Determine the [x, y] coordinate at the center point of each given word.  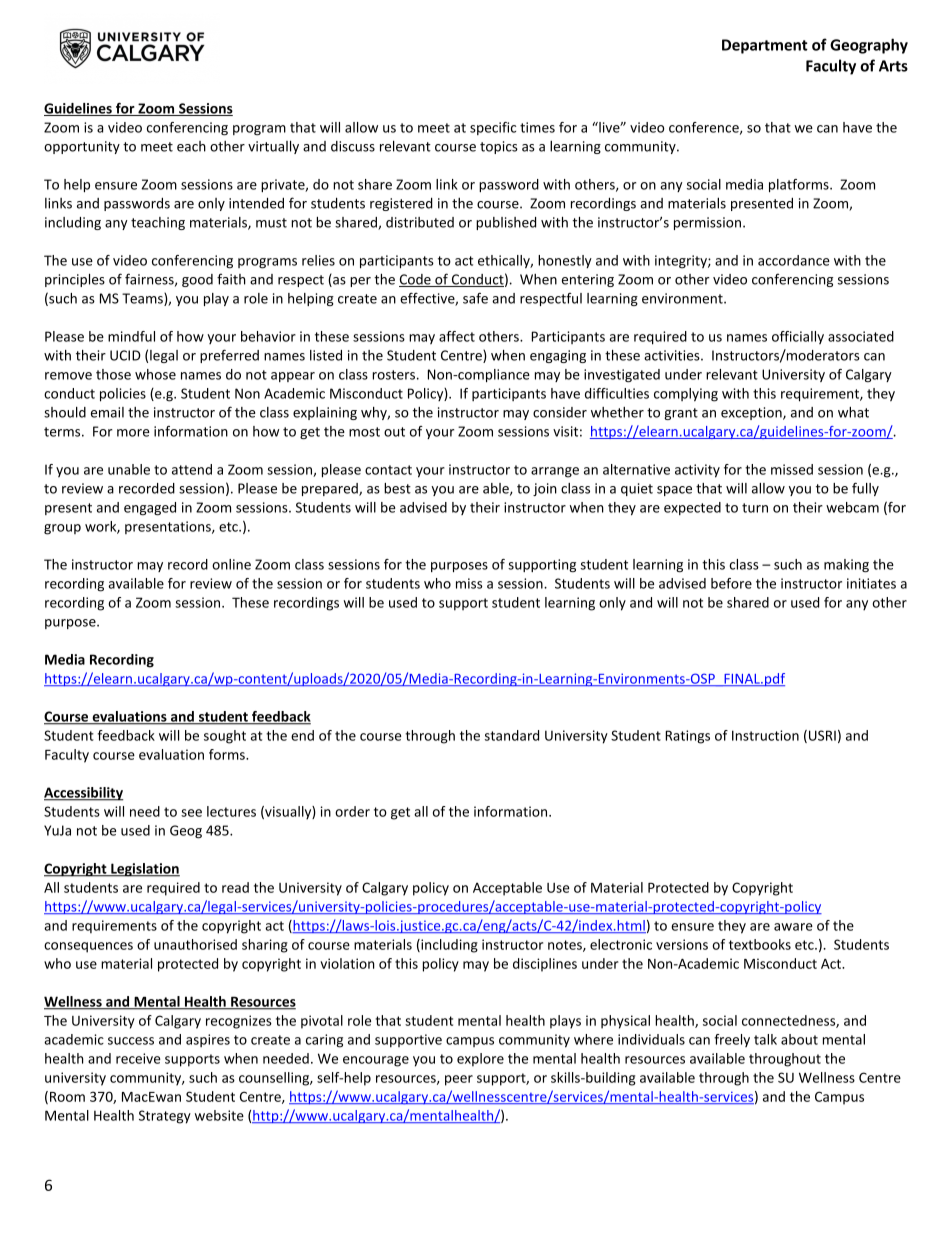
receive [138, 1058]
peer [459, 1080]
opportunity [82, 147]
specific [493, 128]
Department [765, 46]
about [799, 1039]
